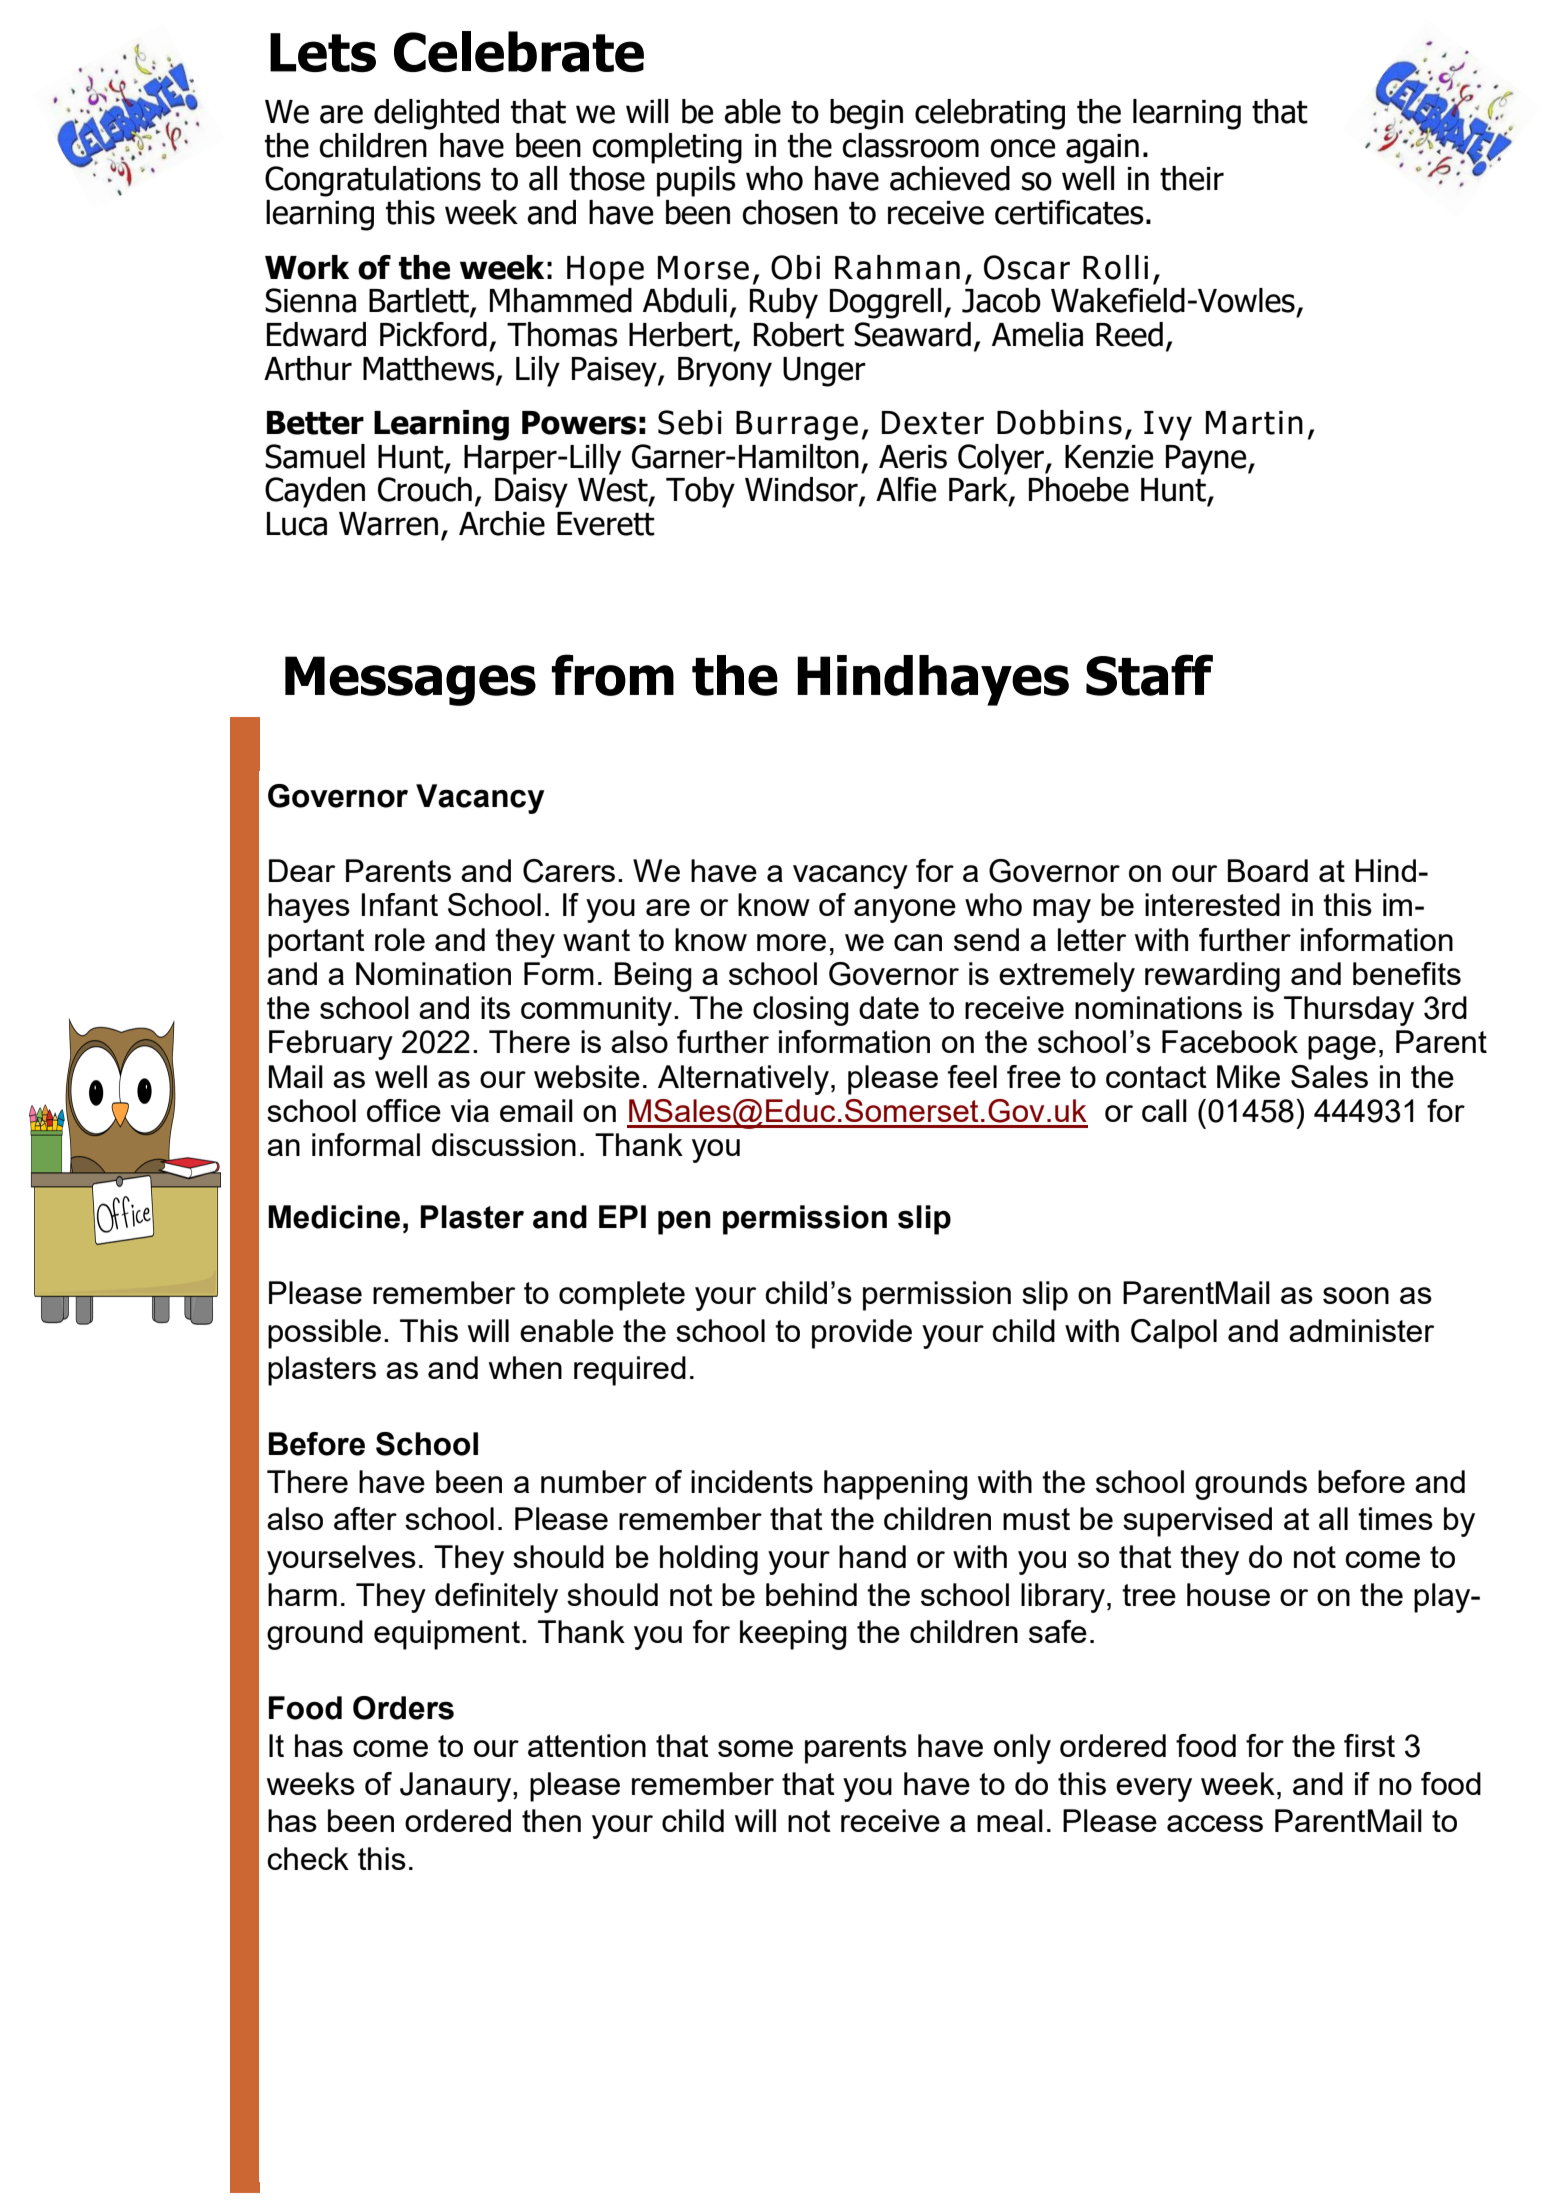 This screenshot has width=1560, height=2206. I want to click on delighted, so click(436, 114).
